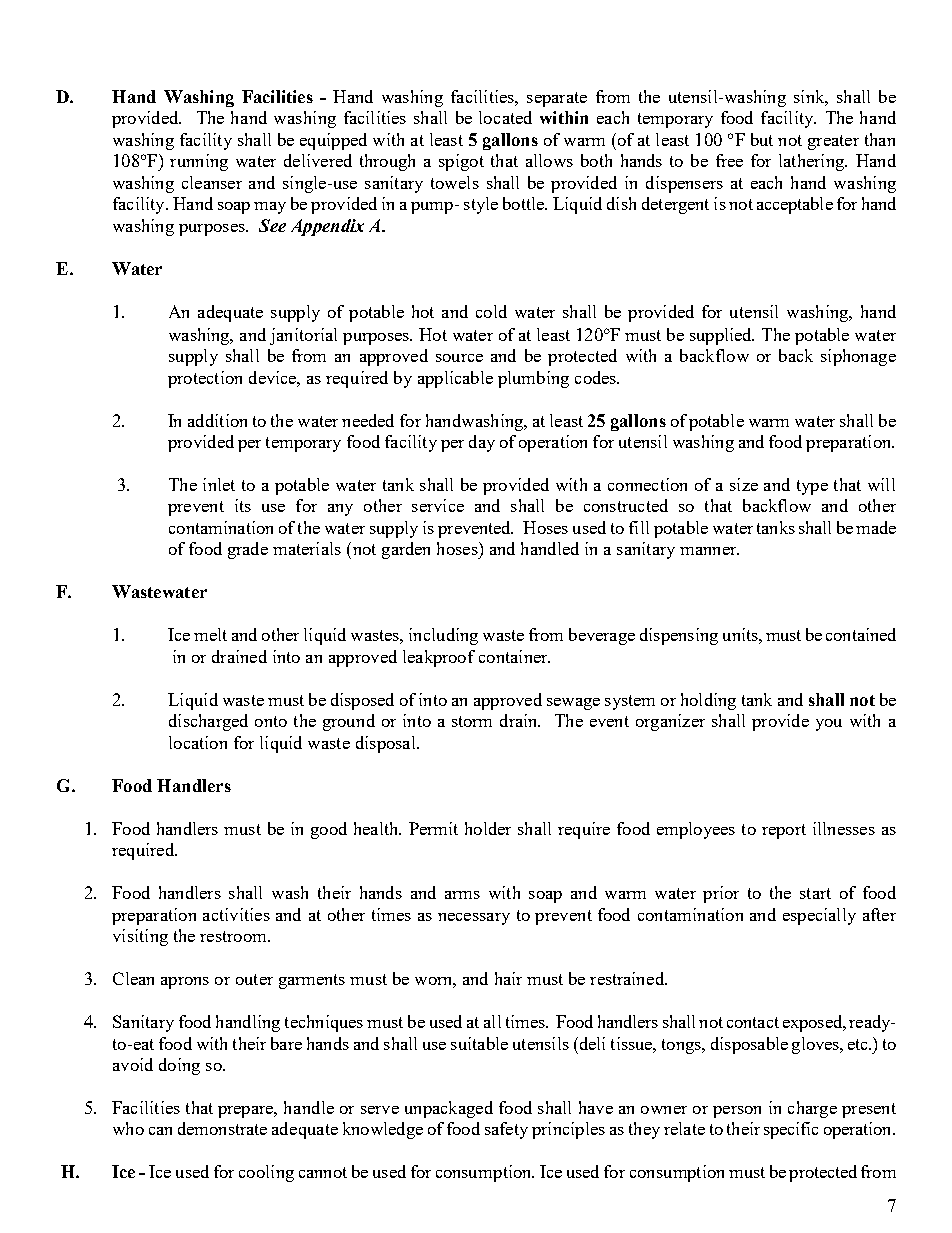 This screenshot has width=952, height=1233. What do you see at coordinates (199, 162) in the screenshot?
I see `running` at bounding box center [199, 162].
